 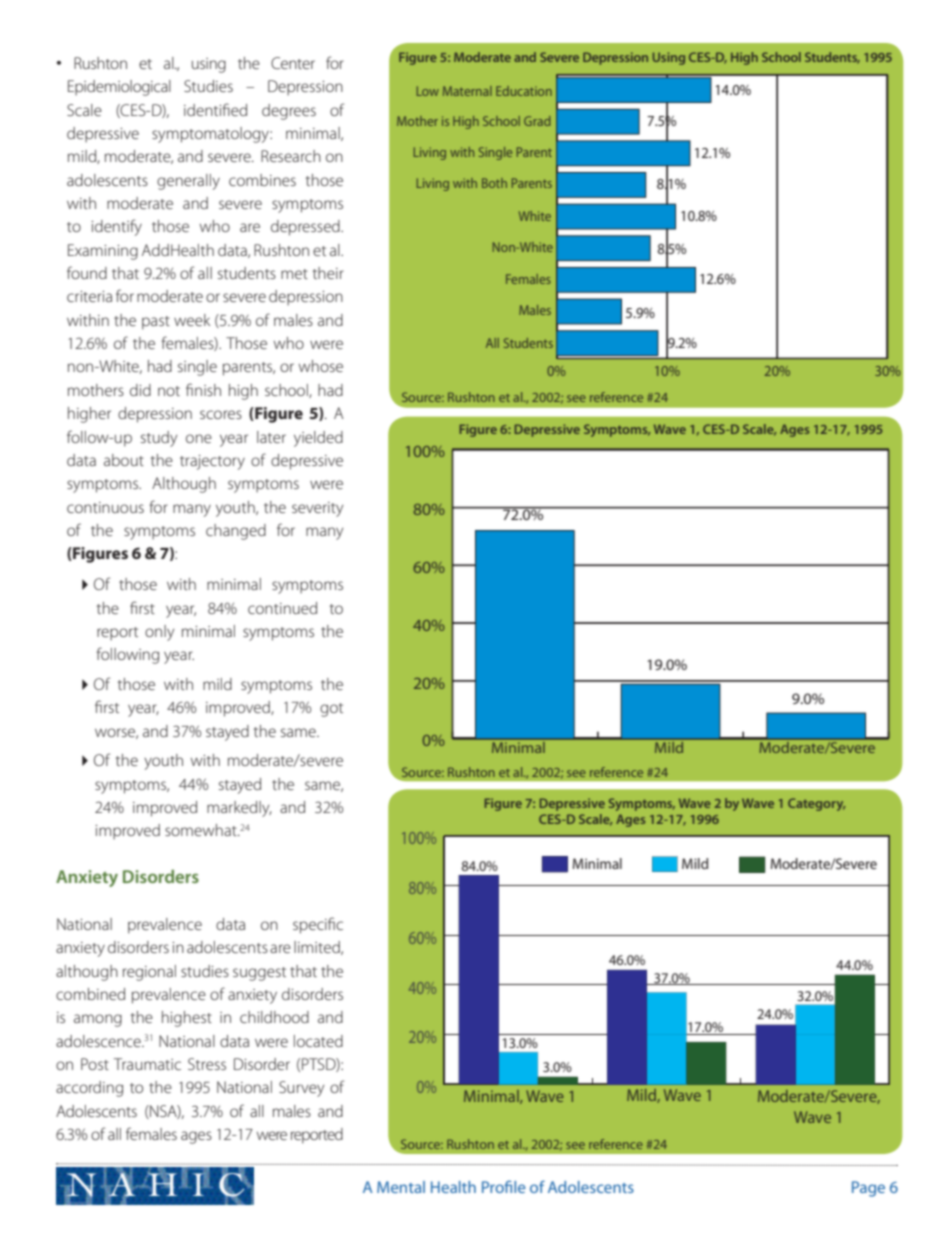 What do you see at coordinates (169, 391) in the page?
I see `not` at bounding box center [169, 391].
